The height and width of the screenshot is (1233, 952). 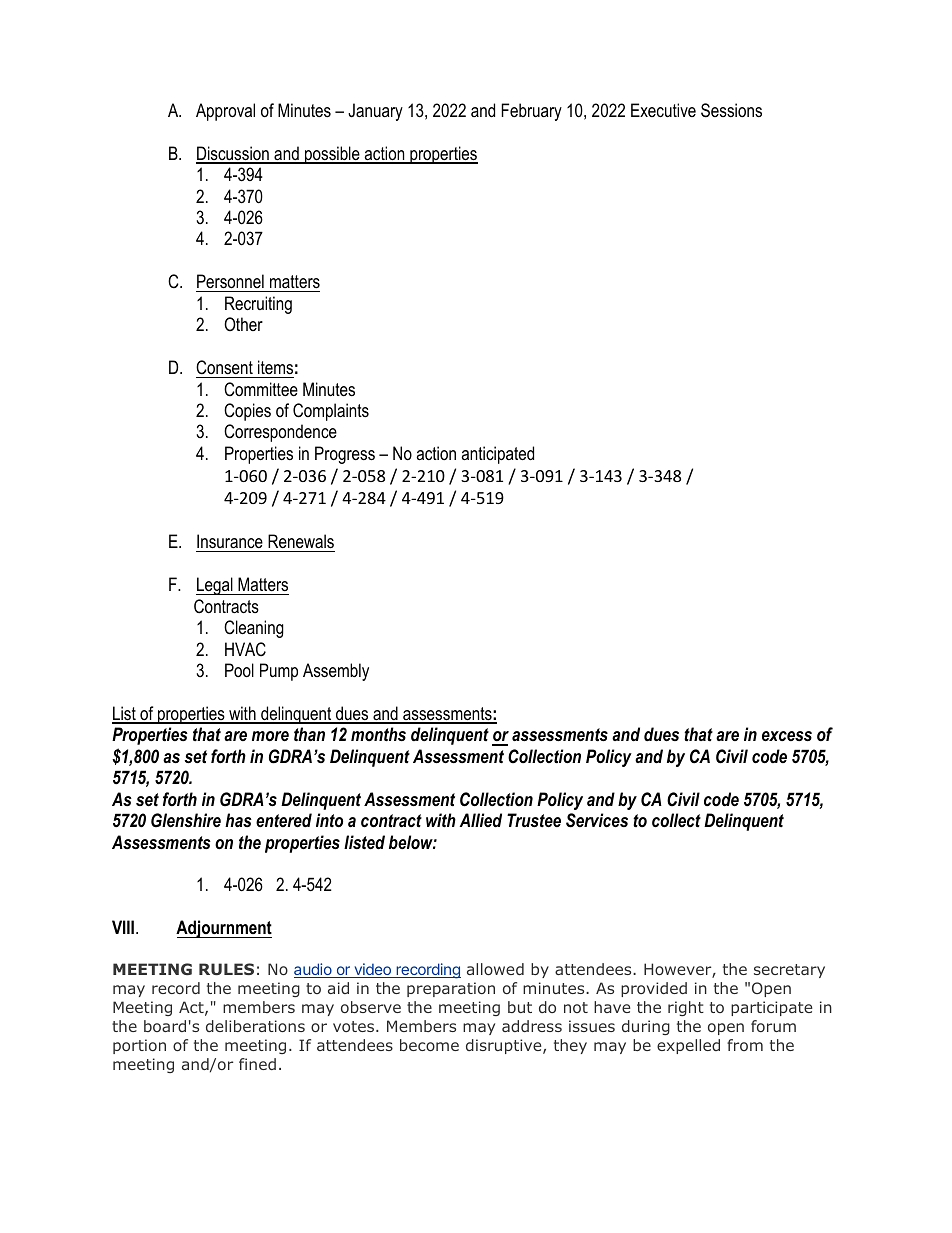 What do you see at coordinates (239, 670) in the screenshot?
I see `Pool` at bounding box center [239, 670].
